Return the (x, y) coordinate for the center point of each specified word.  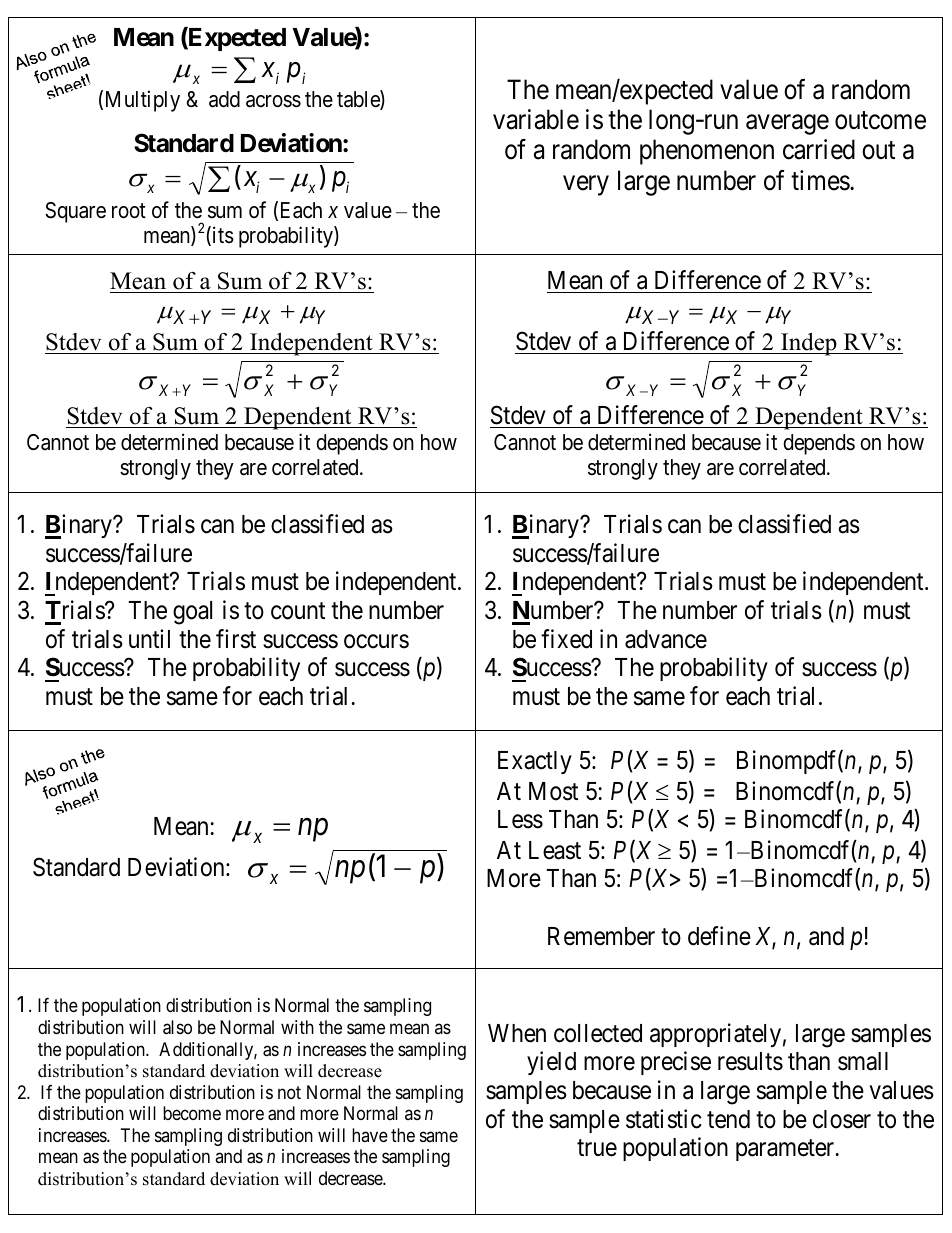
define (719, 936)
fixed (566, 639)
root (129, 211)
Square (75, 212)
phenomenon (707, 152)
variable (536, 119)
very (586, 186)
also (177, 1027)
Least (555, 850)
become (192, 1113)
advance (666, 639)
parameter (786, 1150)
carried (819, 149)
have (370, 1135)
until (149, 638)
